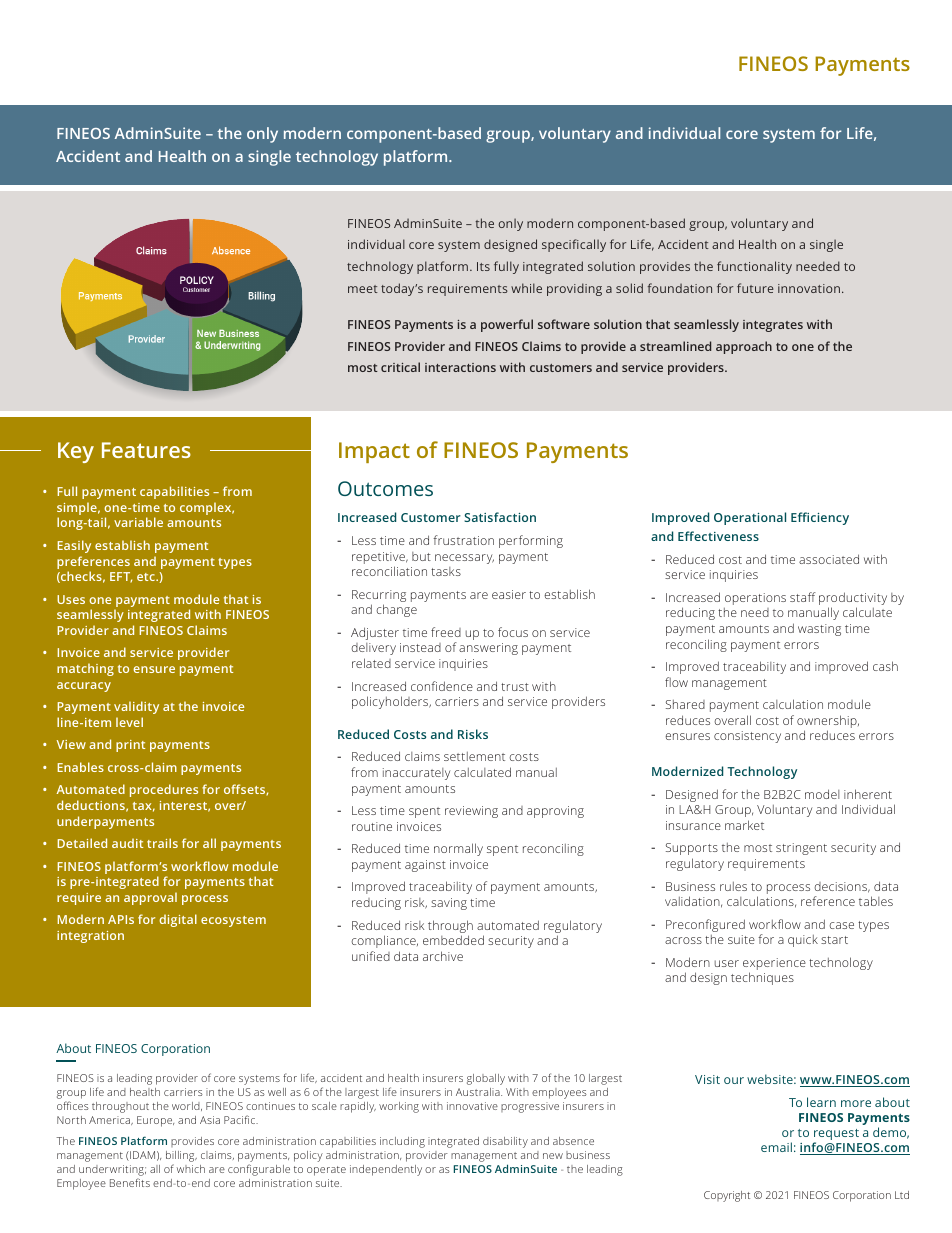 The width and height of the screenshot is (952, 1233). I want to click on etc, so click(147, 577).
